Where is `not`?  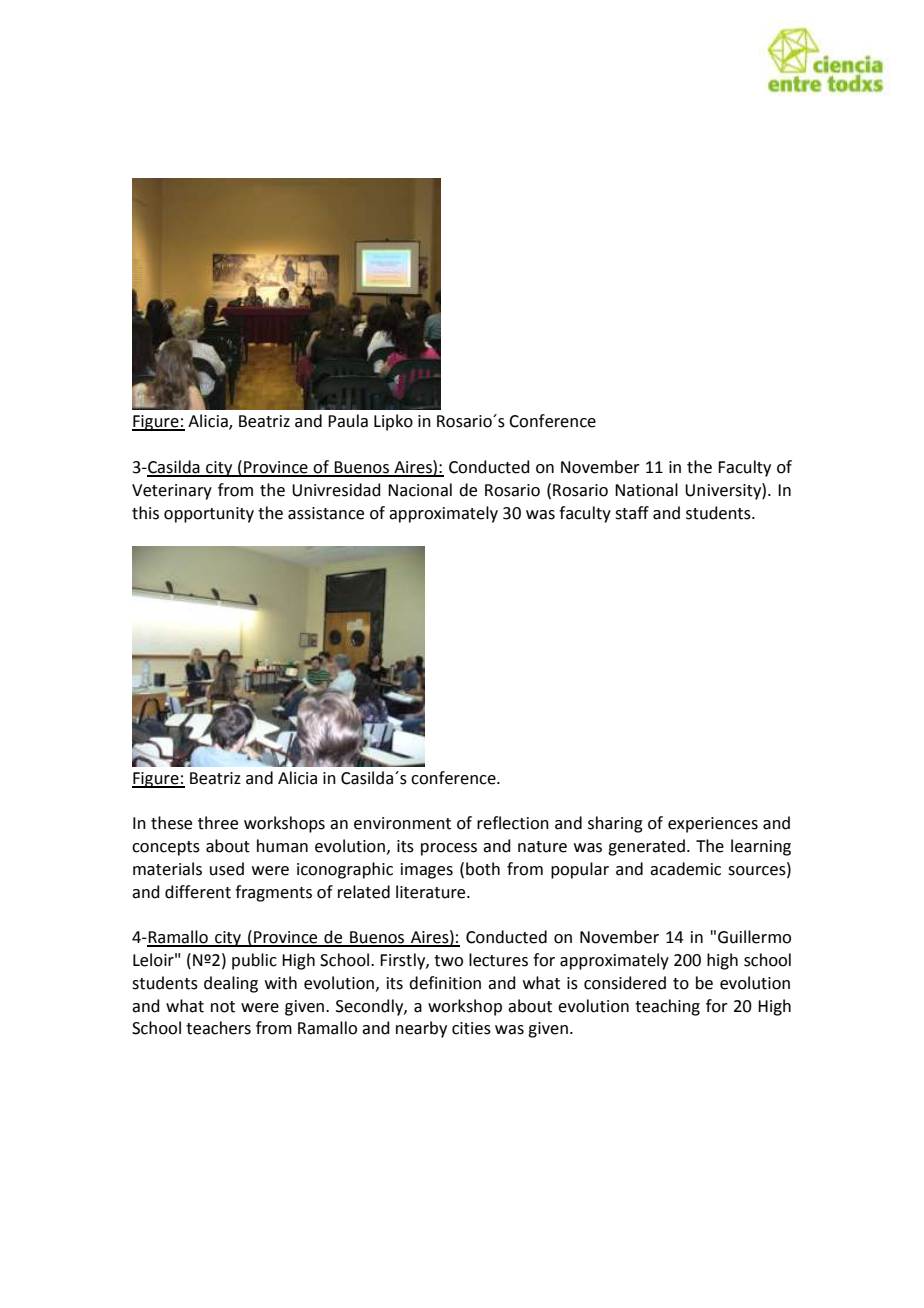
not is located at coordinates (223, 1007).
